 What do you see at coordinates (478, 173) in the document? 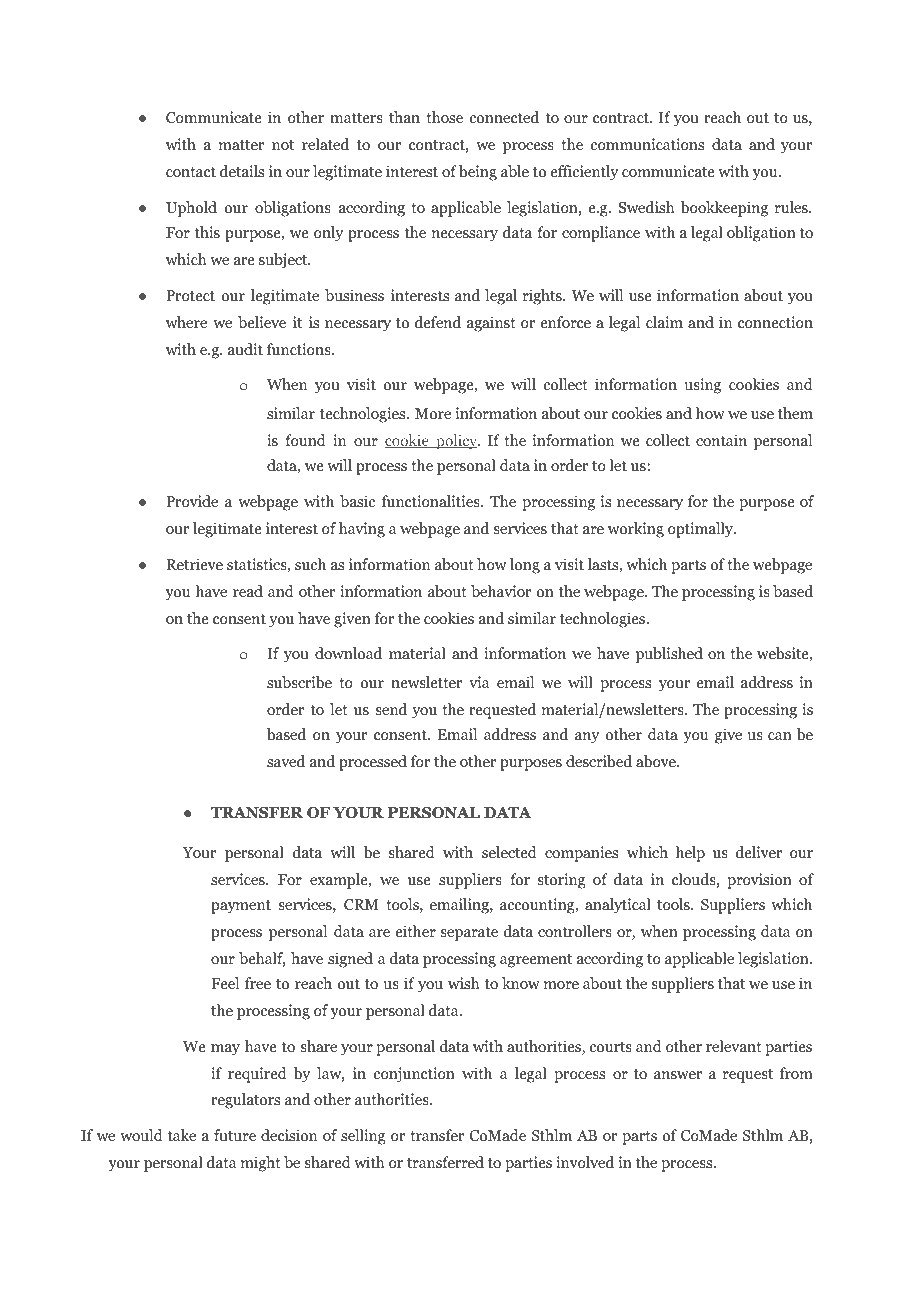
I see `being` at bounding box center [478, 173].
